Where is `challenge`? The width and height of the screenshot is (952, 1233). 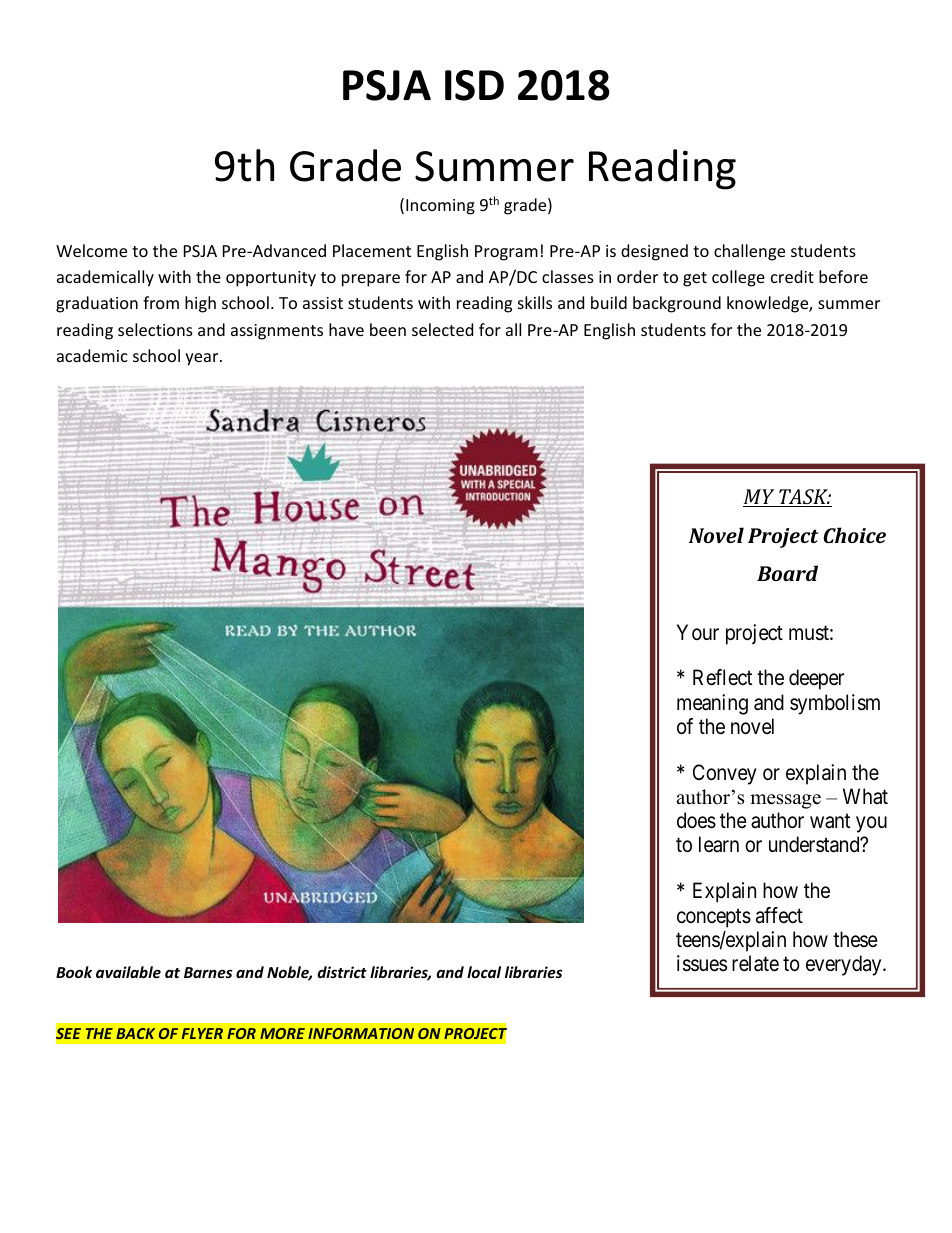
challenge is located at coordinates (749, 252).
